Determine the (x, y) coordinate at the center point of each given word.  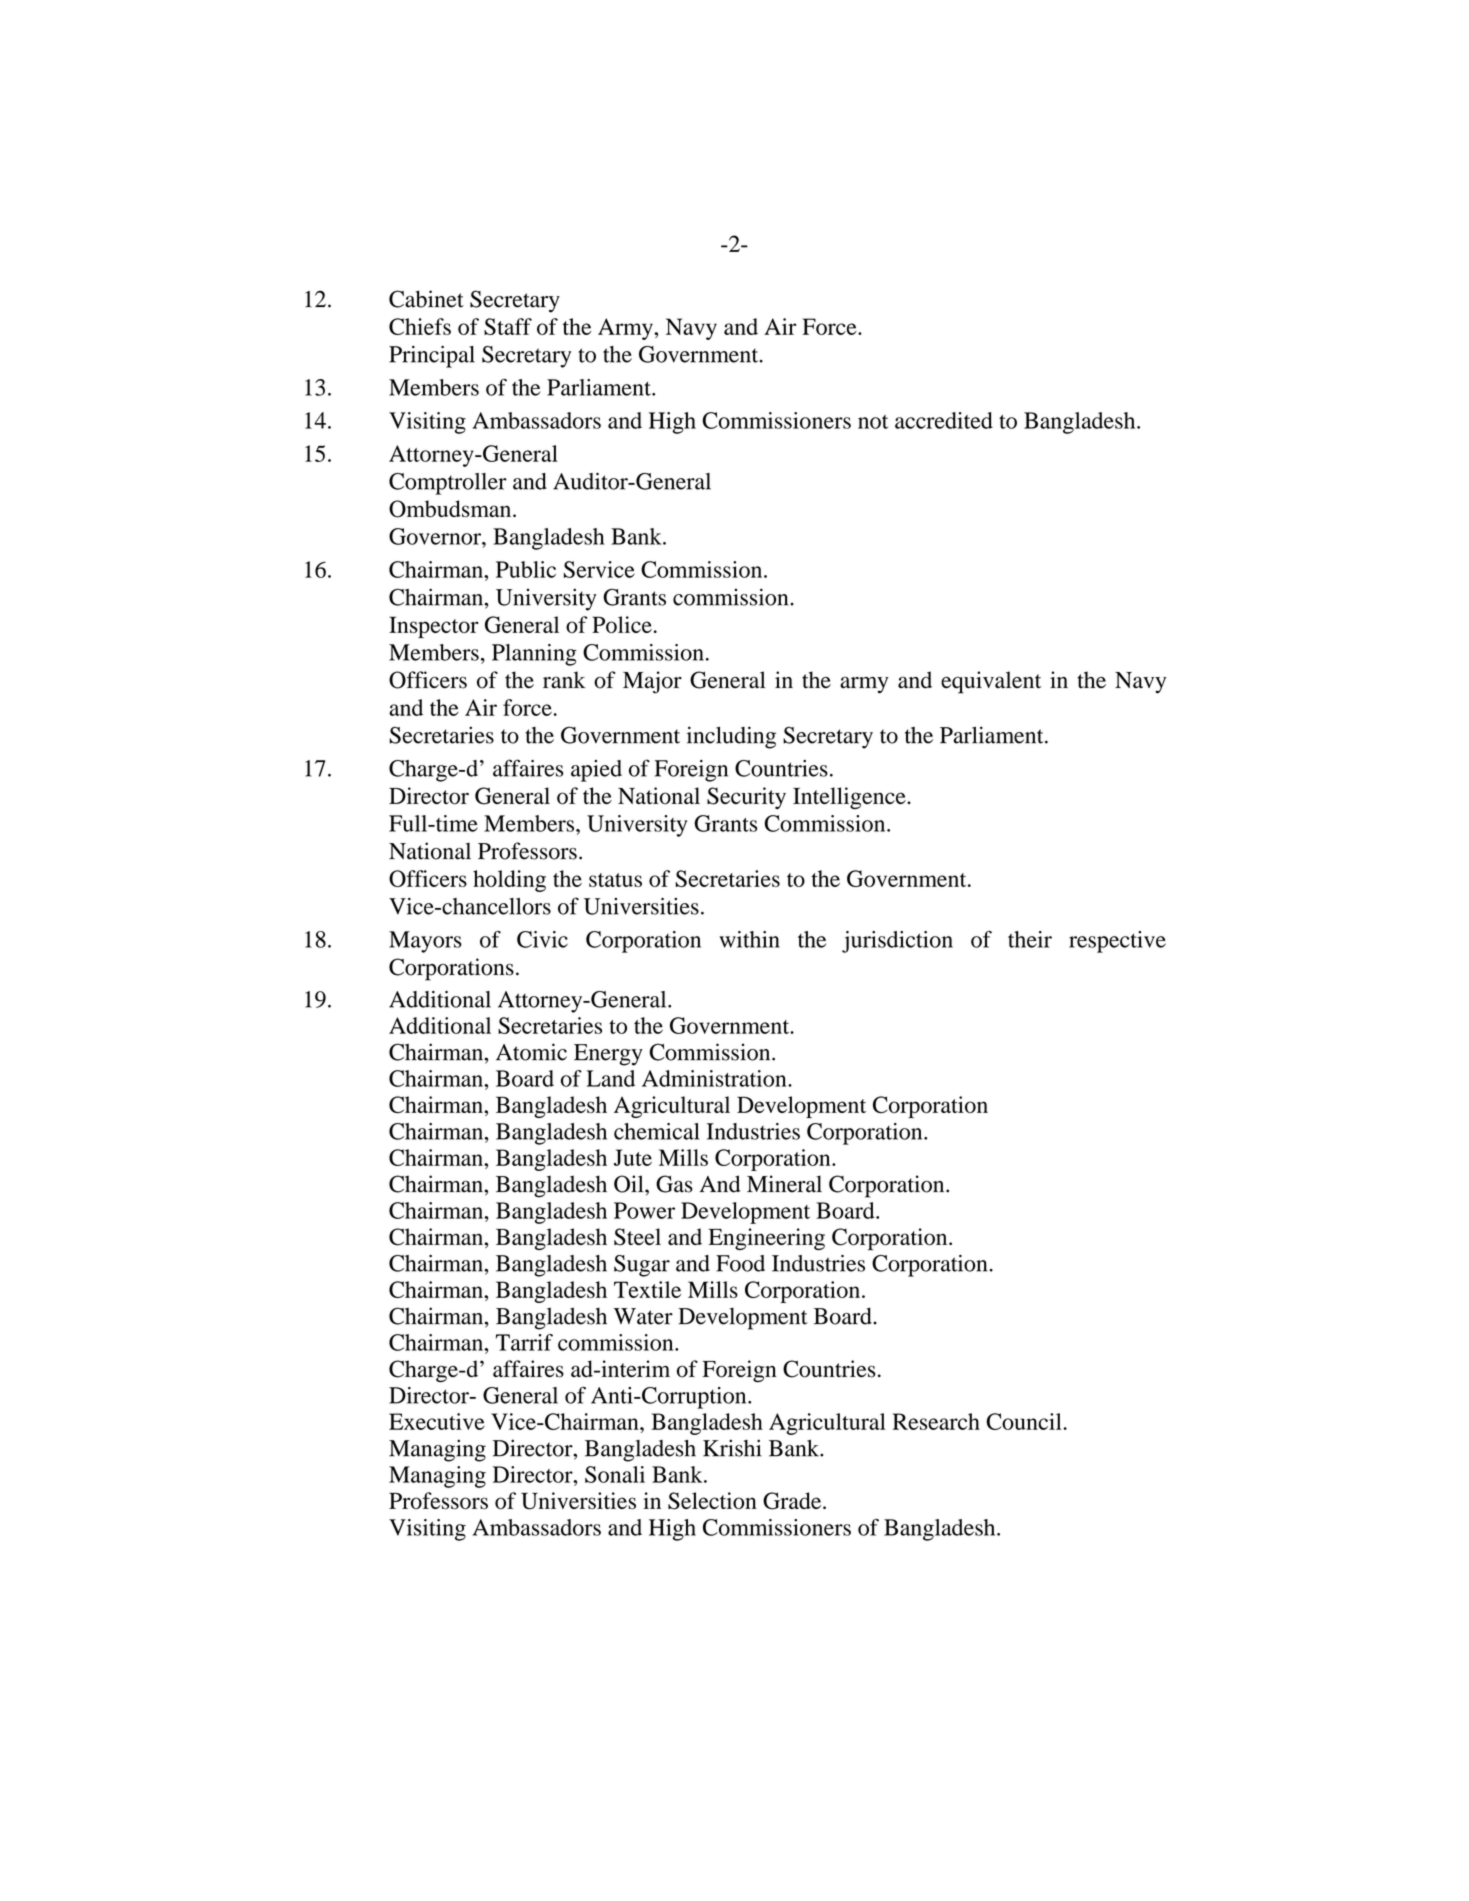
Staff (508, 326)
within (749, 939)
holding (509, 881)
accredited (944, 420)
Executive (437, 1421)
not (873, 422)
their (1030, 939)
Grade (793, 1501)
